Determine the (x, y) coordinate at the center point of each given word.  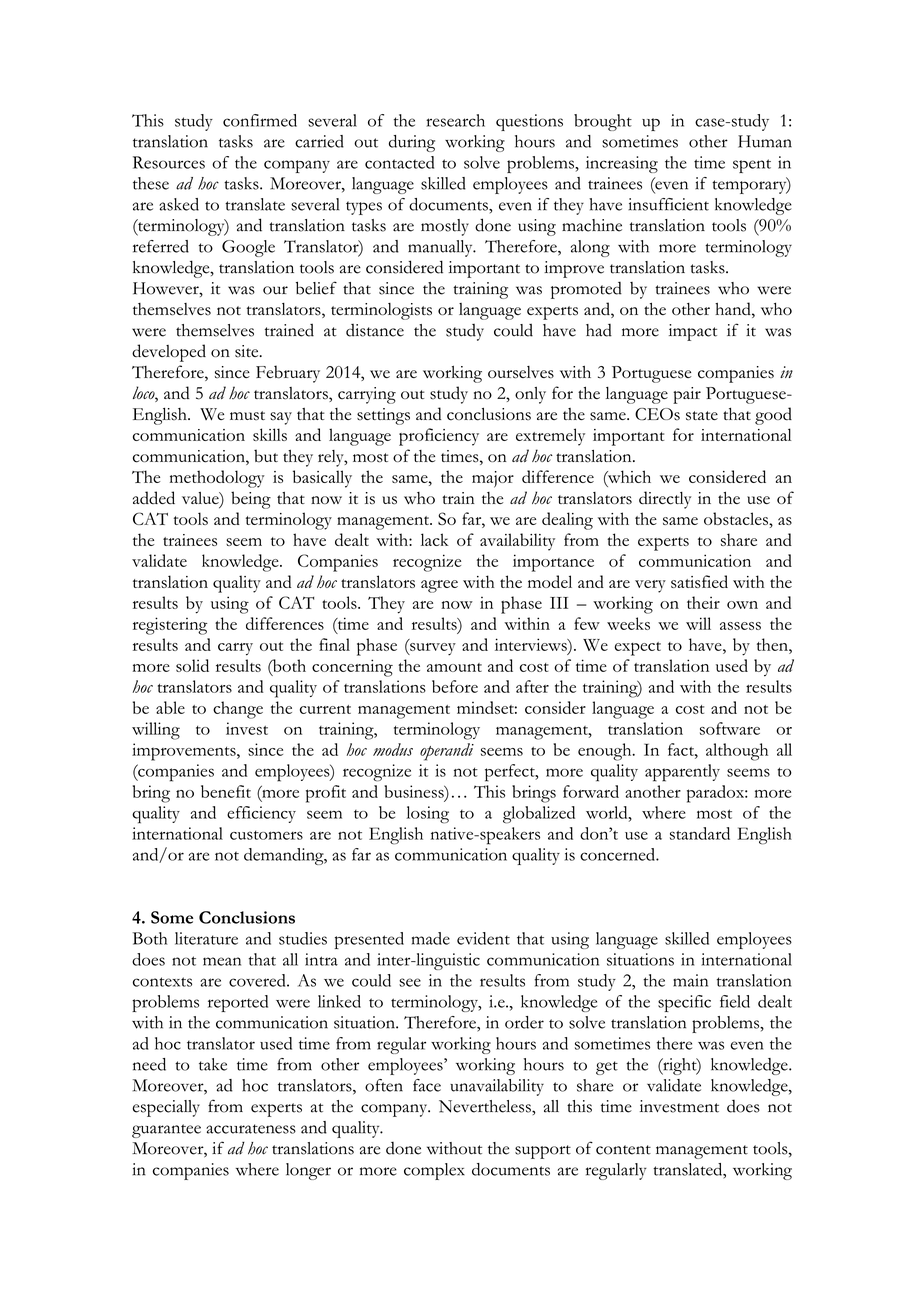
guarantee (166, 1131)
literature (206, 938)
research (455, 120)
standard (700, 833)
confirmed (260, 120)
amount (454, 667)
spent (752, 166)
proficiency (439, 437)
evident (483, 938)
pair (687, 395)
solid (192, 665)
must (247, 416)
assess (740, 626)
